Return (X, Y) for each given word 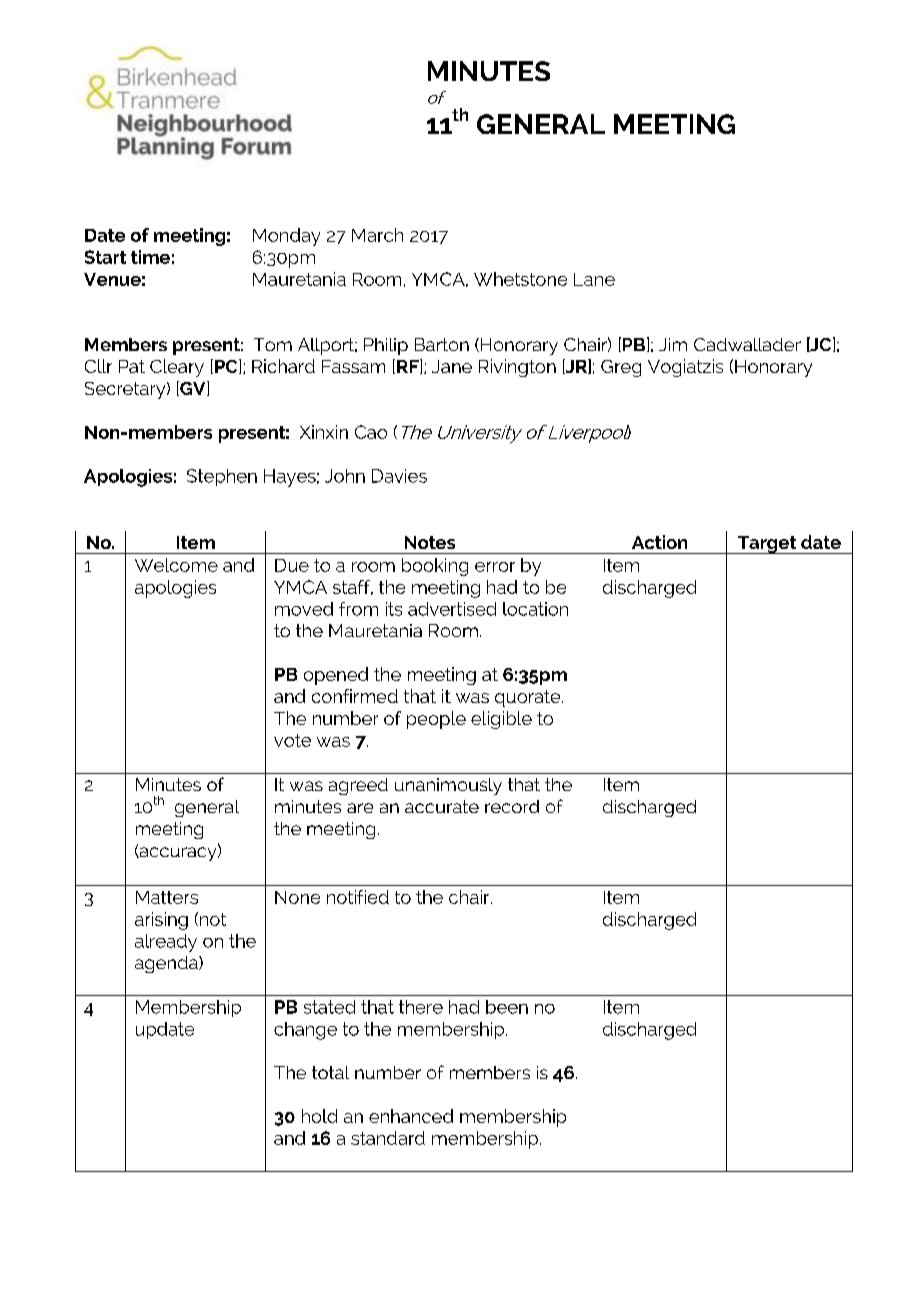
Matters (167, 897)
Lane (594, 279)
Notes (430, 542)
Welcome (176, 565)
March (377, 235)
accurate (442, 806)
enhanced (411, 1116)
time (150, 257)
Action (659, 542)
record (512, 806)
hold (319, 1116)
